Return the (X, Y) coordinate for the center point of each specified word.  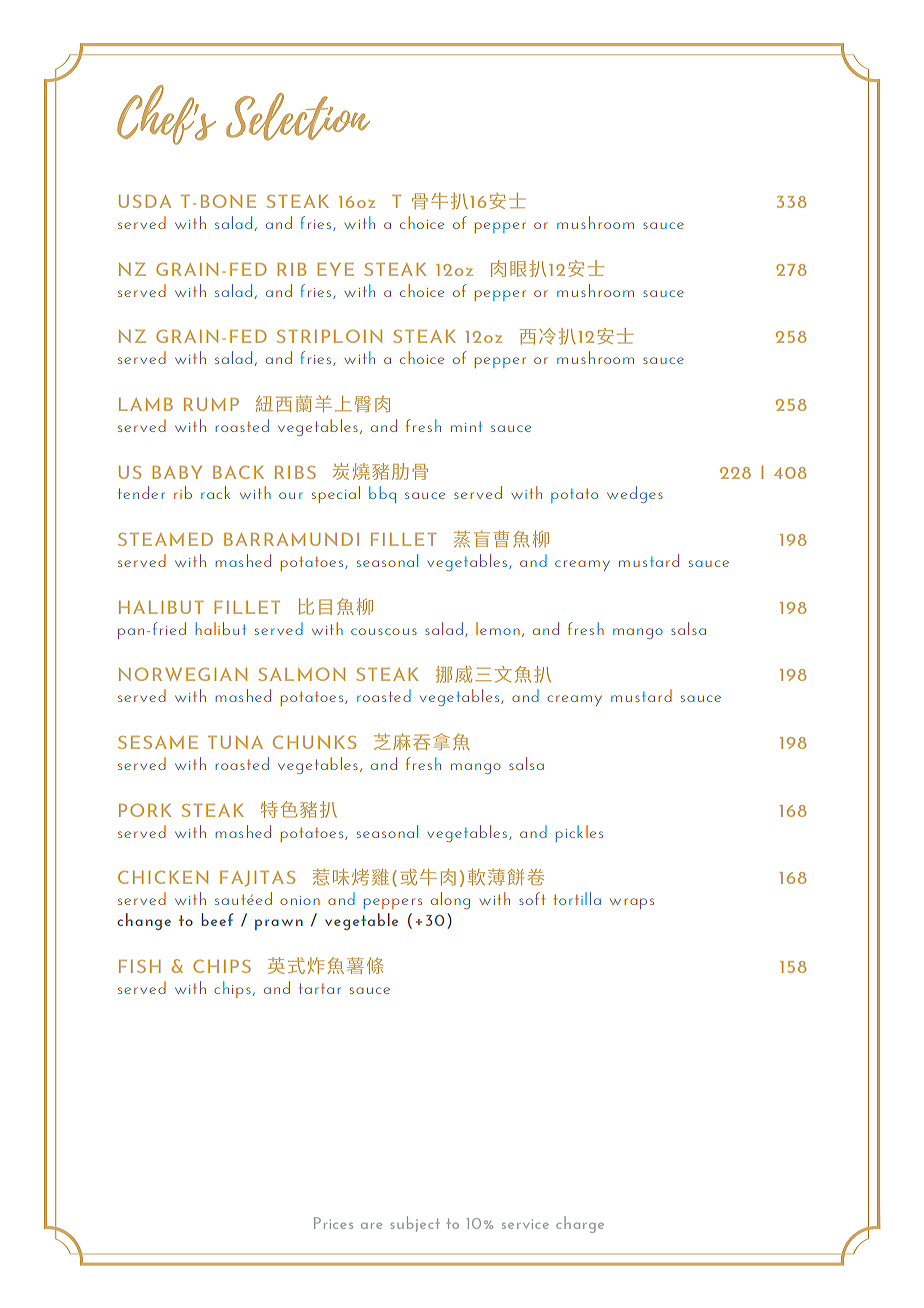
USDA (145, 201)
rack (215, 492)
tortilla (577, 898)
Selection (298, 117)
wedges (635, 494)
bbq (382, 494)
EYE (335, 269)
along (450, 900)
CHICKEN (163, 877)
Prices (333, 1223)
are (371, 1226)
